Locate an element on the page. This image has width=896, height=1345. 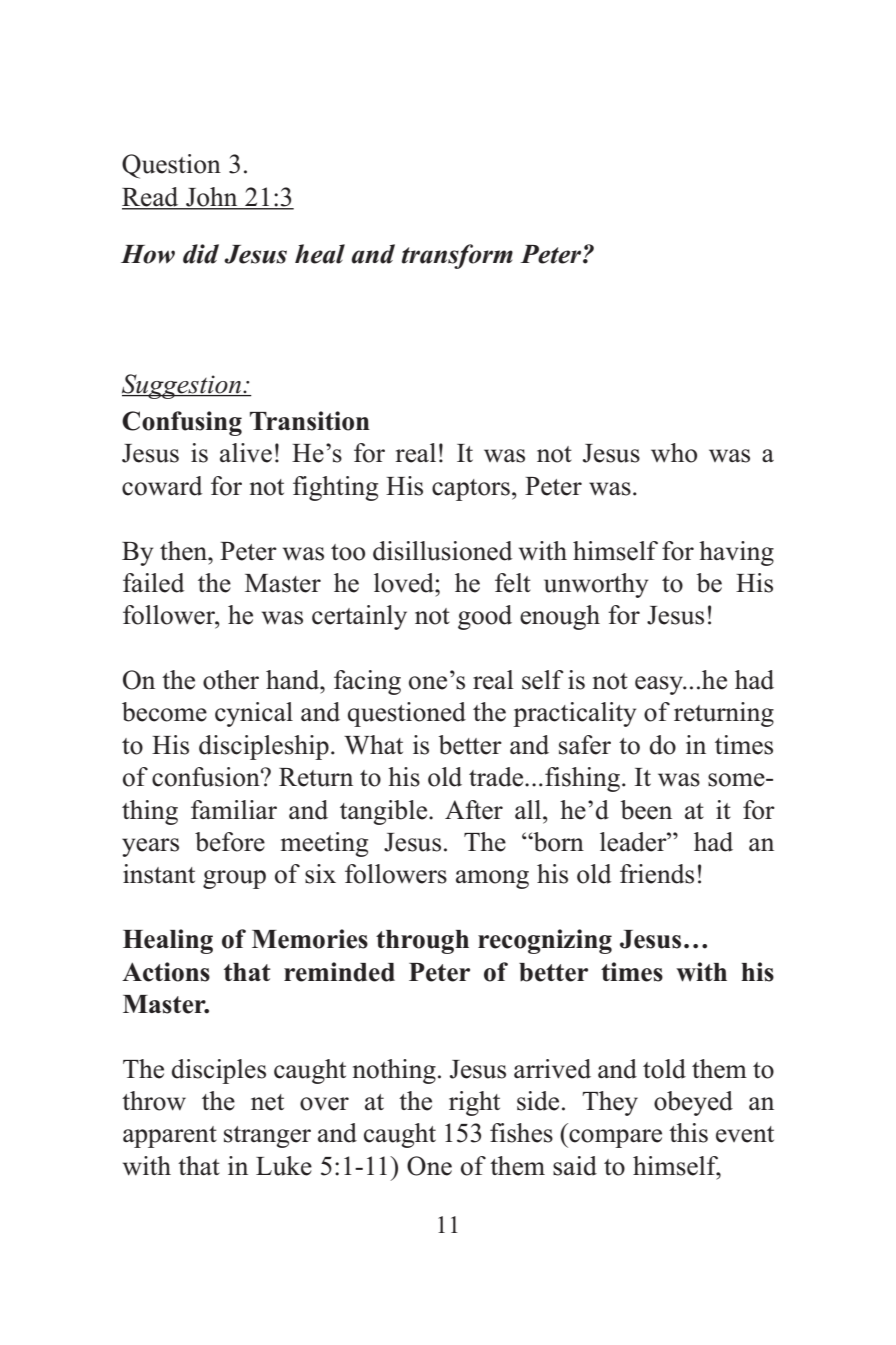
other is located at coordinates (231, 680).
